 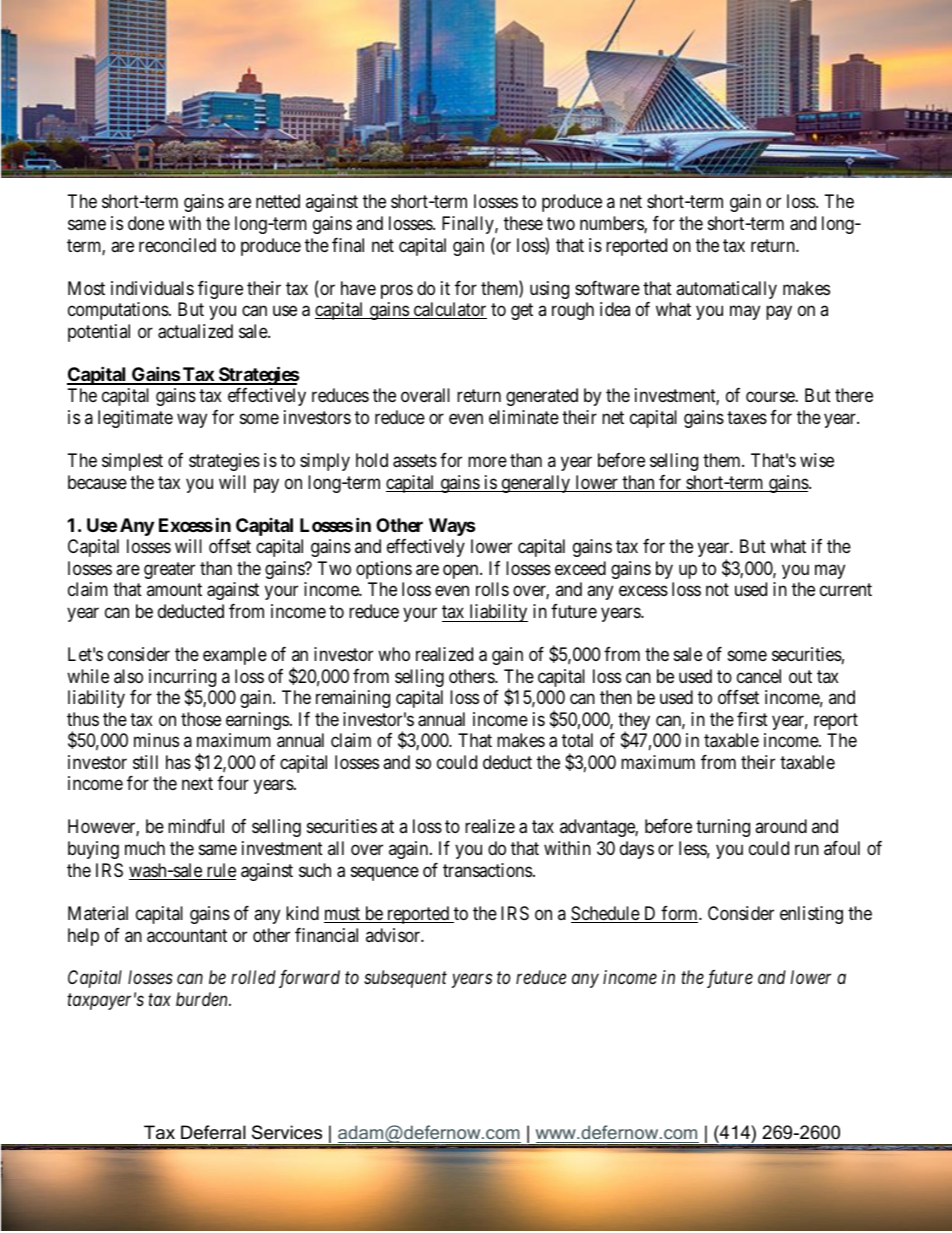 What do you see at coordinates (287, 1132) in the screenshot?
I see `Services` at bounding box center [287, 1132].
